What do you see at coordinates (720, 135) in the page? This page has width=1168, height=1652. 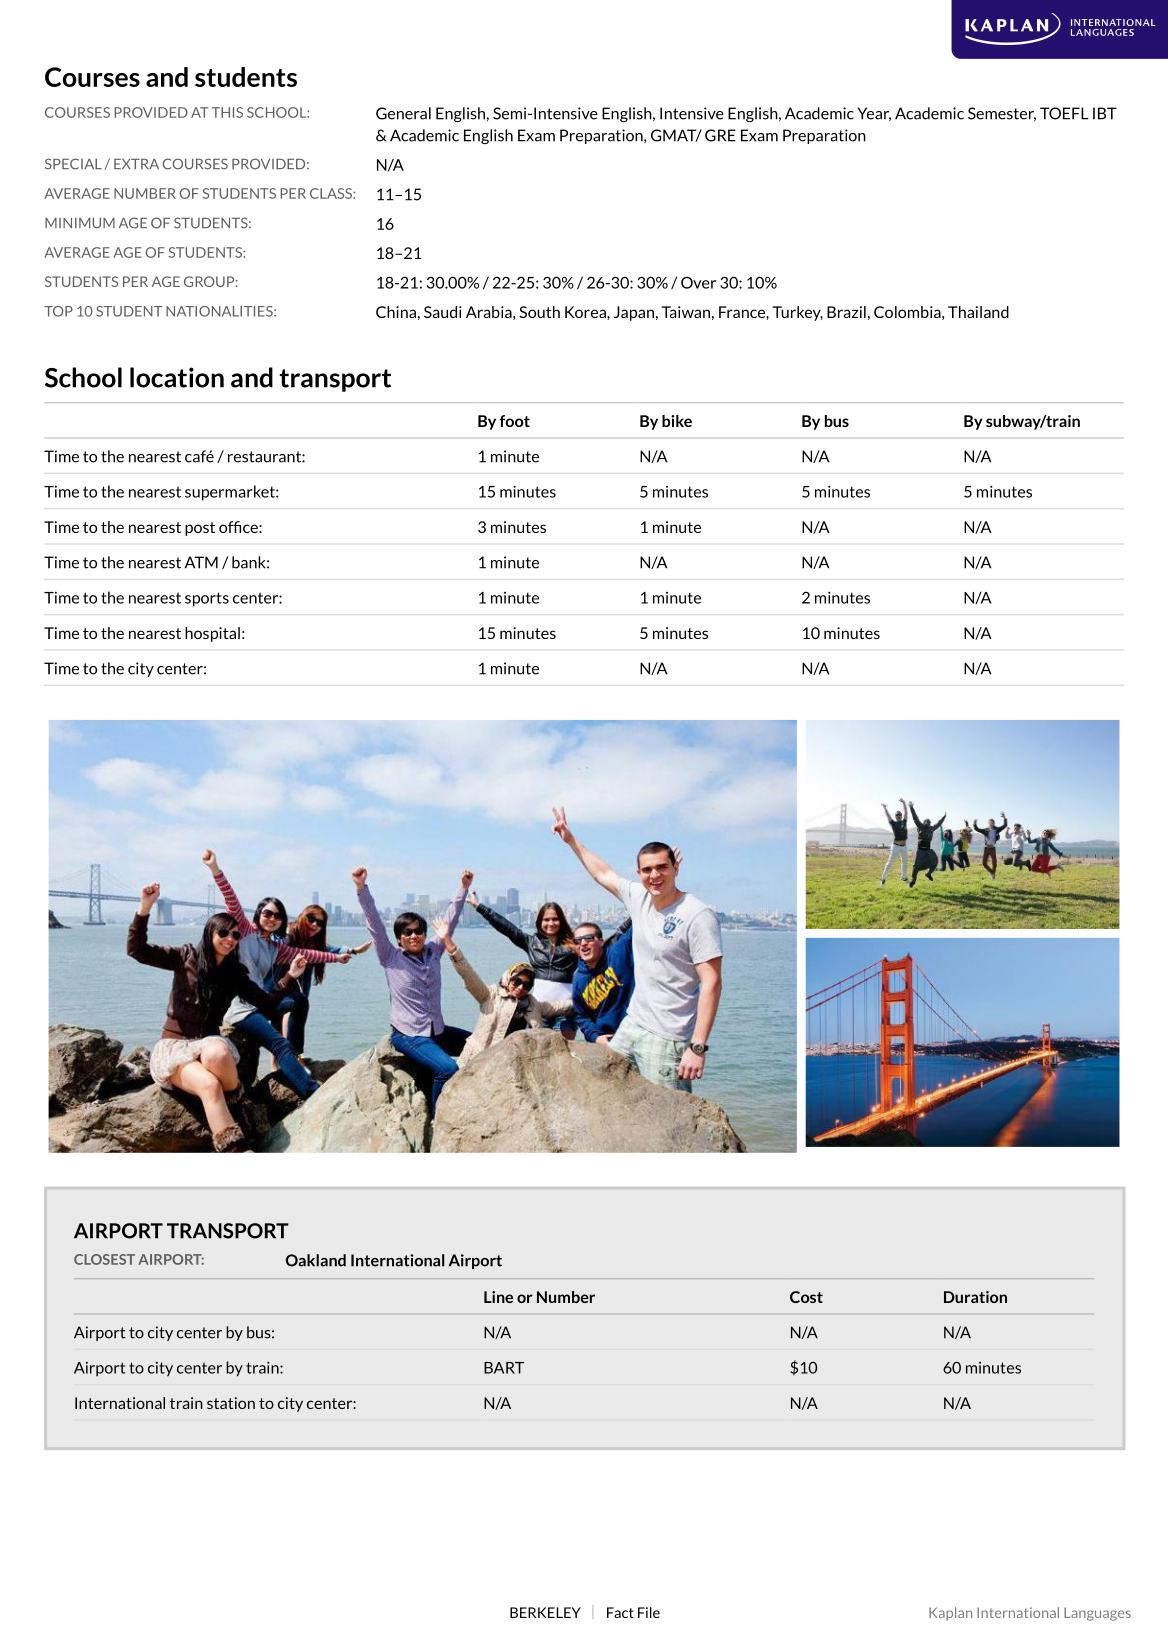 I see `GRE` at bounding box center [720, 135].
